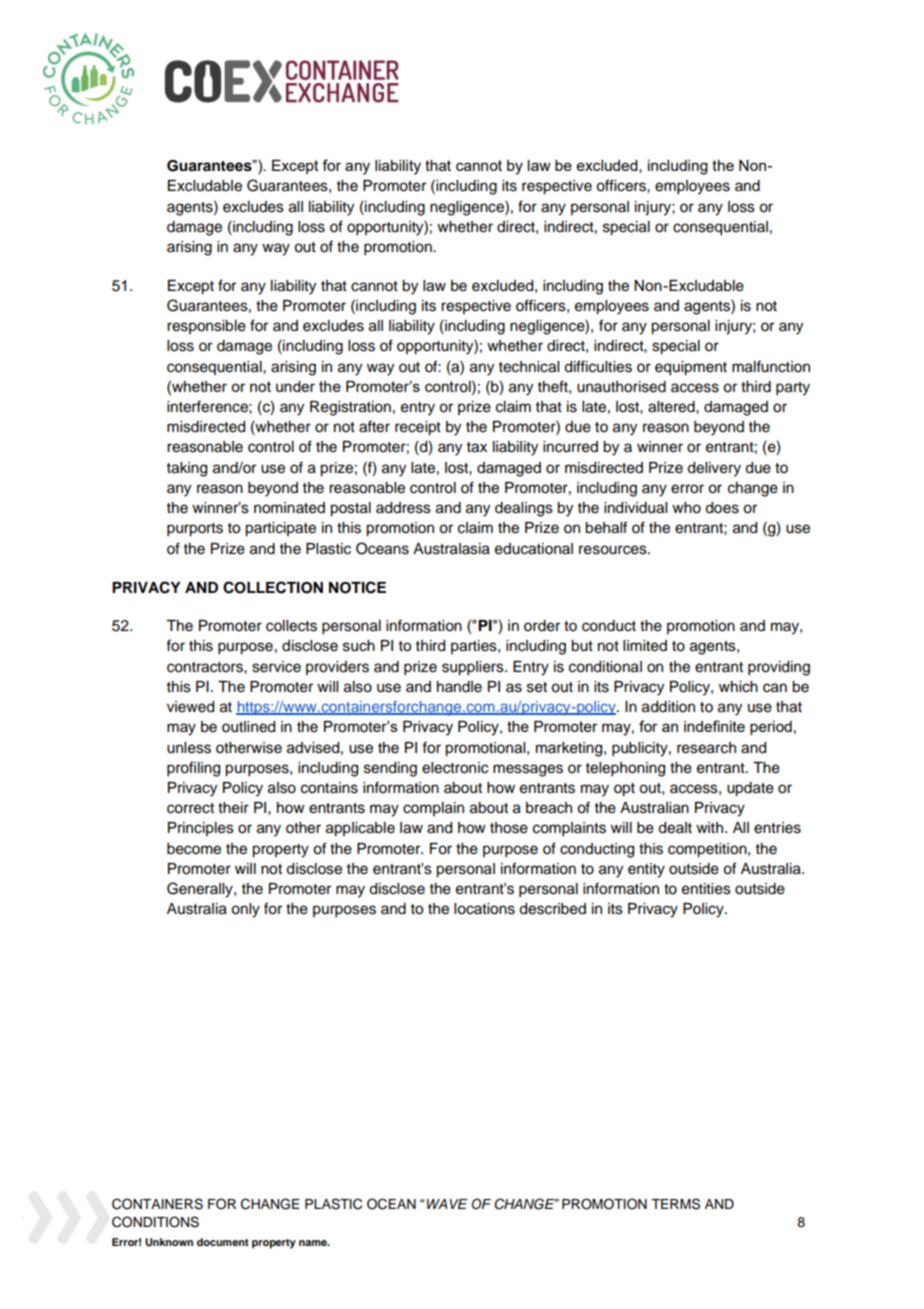  I want to click on contractors, so click(206, 667).
